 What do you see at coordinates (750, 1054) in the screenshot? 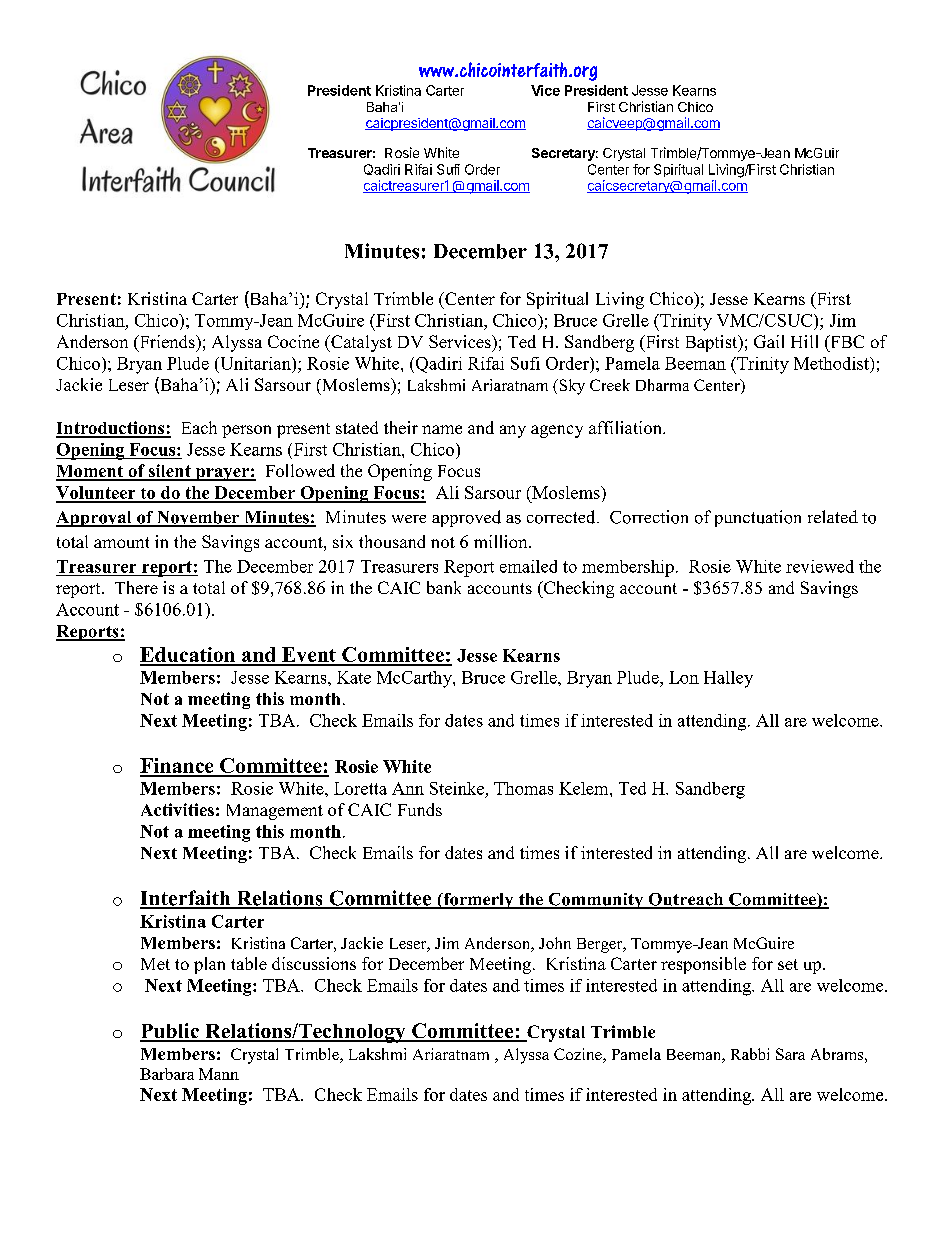
I see `Rabbi` at bounding box center [750, 1054].
